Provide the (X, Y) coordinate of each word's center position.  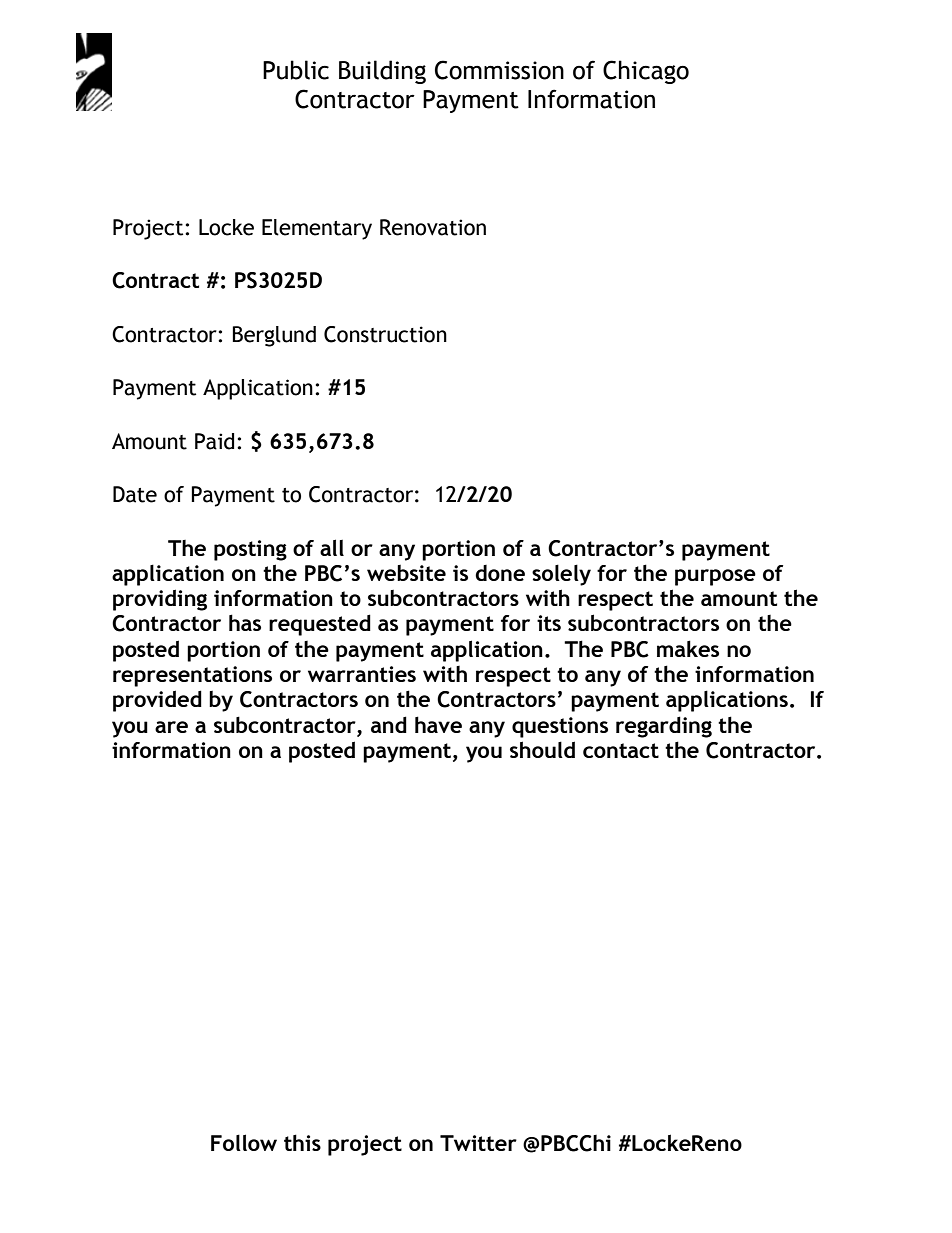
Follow (244, 1142)
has (245, 622)
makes (688, 648)
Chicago (646, 72)
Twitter (478, 1143)
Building (382, 72)
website (406, 573)
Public (296, 70)
